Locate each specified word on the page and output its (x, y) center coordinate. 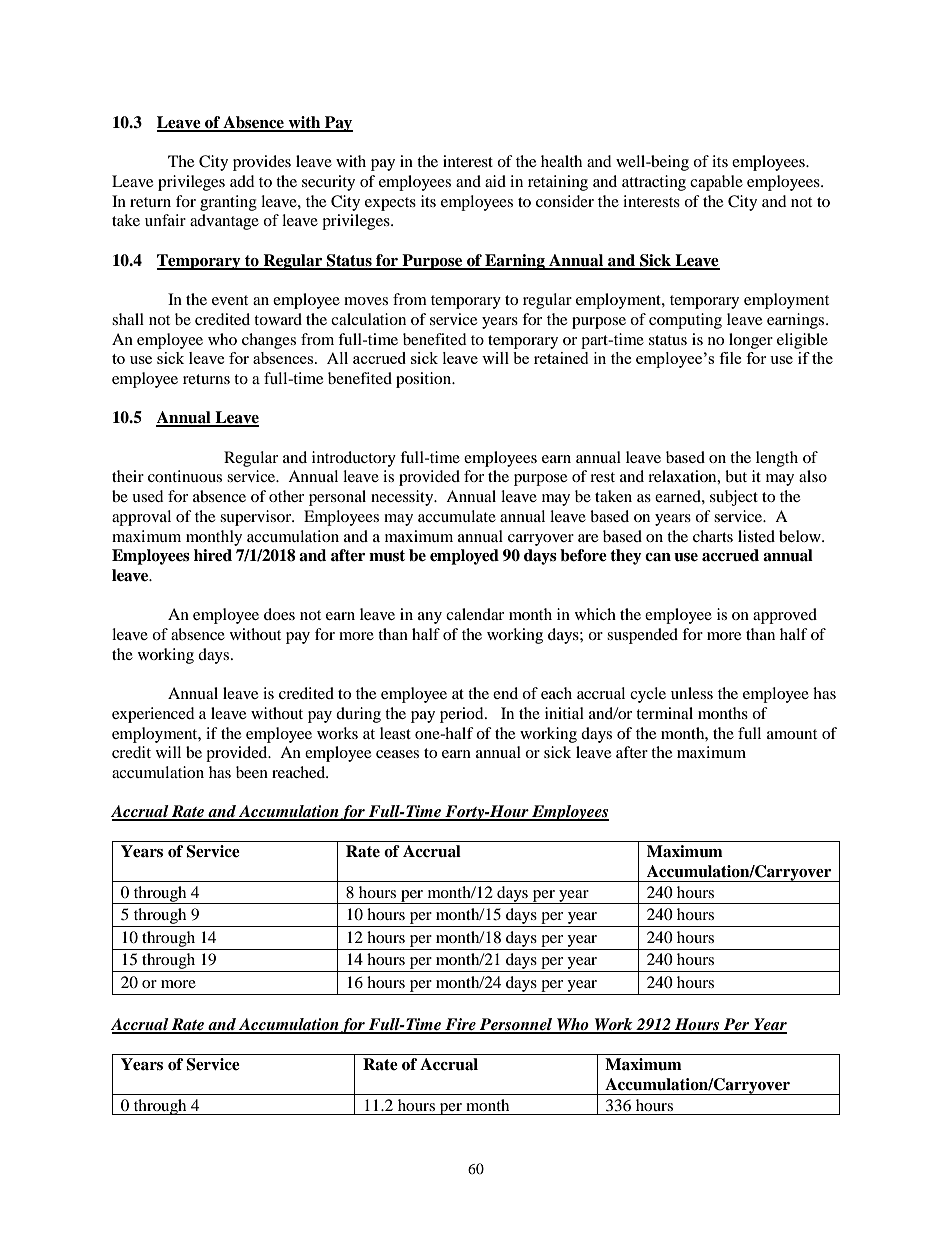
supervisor (257, 518)
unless (692, 693)
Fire (460, 1025)
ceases (397, 754)
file (730, 358)
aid (495, 181)
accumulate (457, 516)
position (425, 380)
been (252, 772)
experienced (153, 715)
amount (792, 734)
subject (734, 498)
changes (269, 341)
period (463, 715)
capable (716, 183)
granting (228, 203)
